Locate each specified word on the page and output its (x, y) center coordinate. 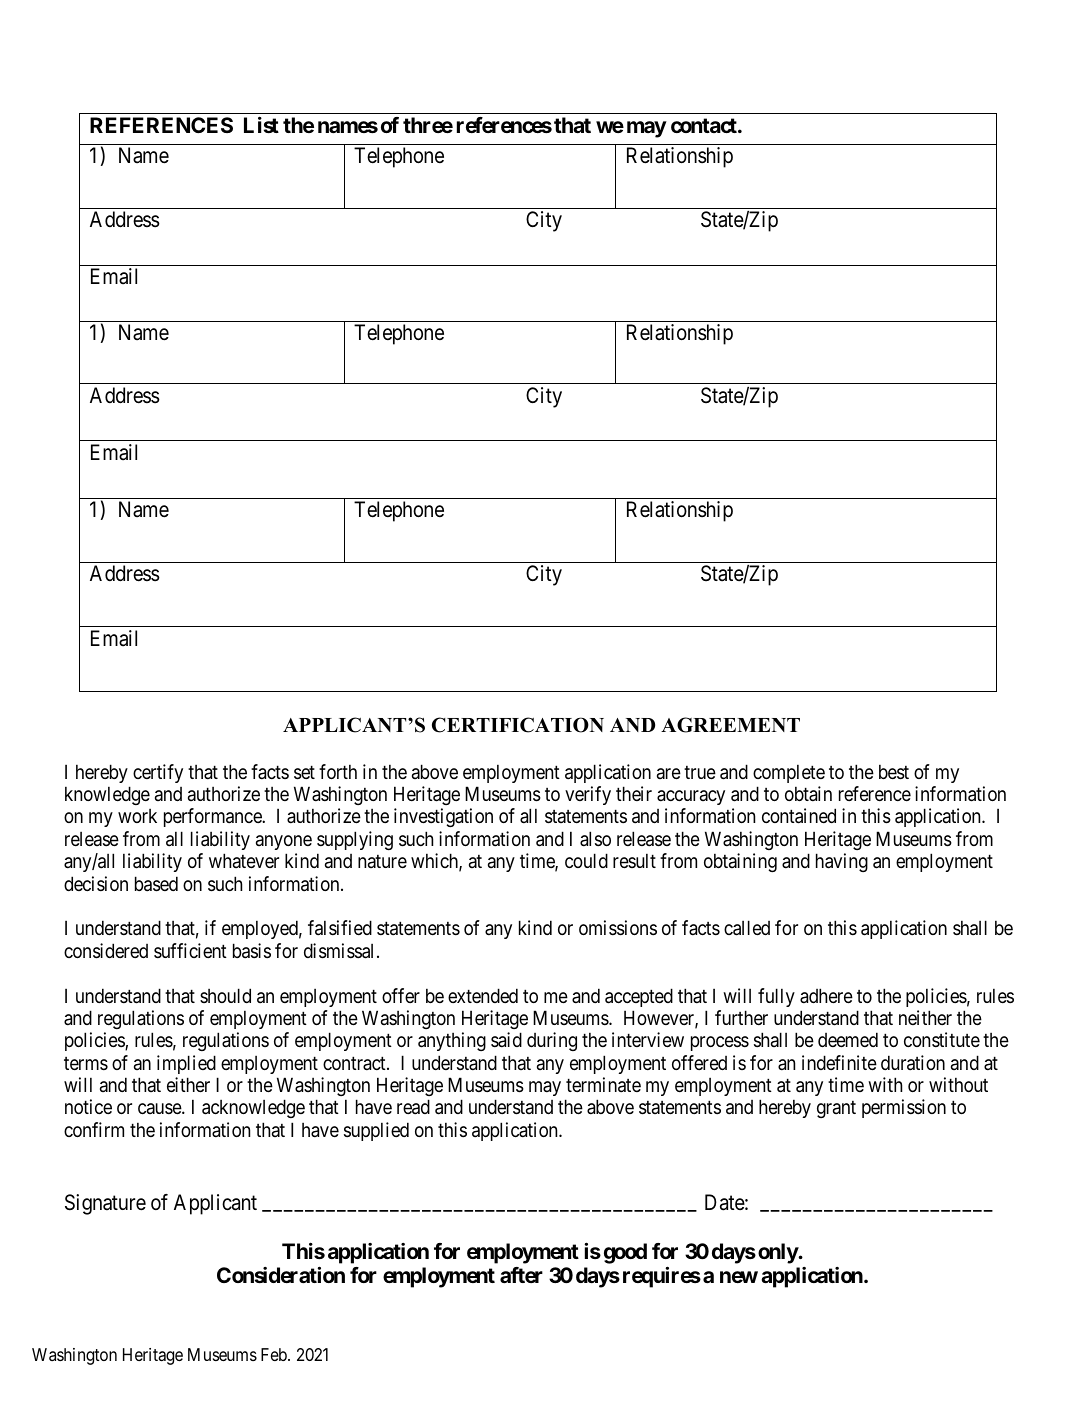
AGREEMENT (730, 725)
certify (158, 773)
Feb (275, 1354)
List (261, 124)
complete (789, 773)
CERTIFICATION (518, 725)
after (521, 1275)
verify (588, 795)
